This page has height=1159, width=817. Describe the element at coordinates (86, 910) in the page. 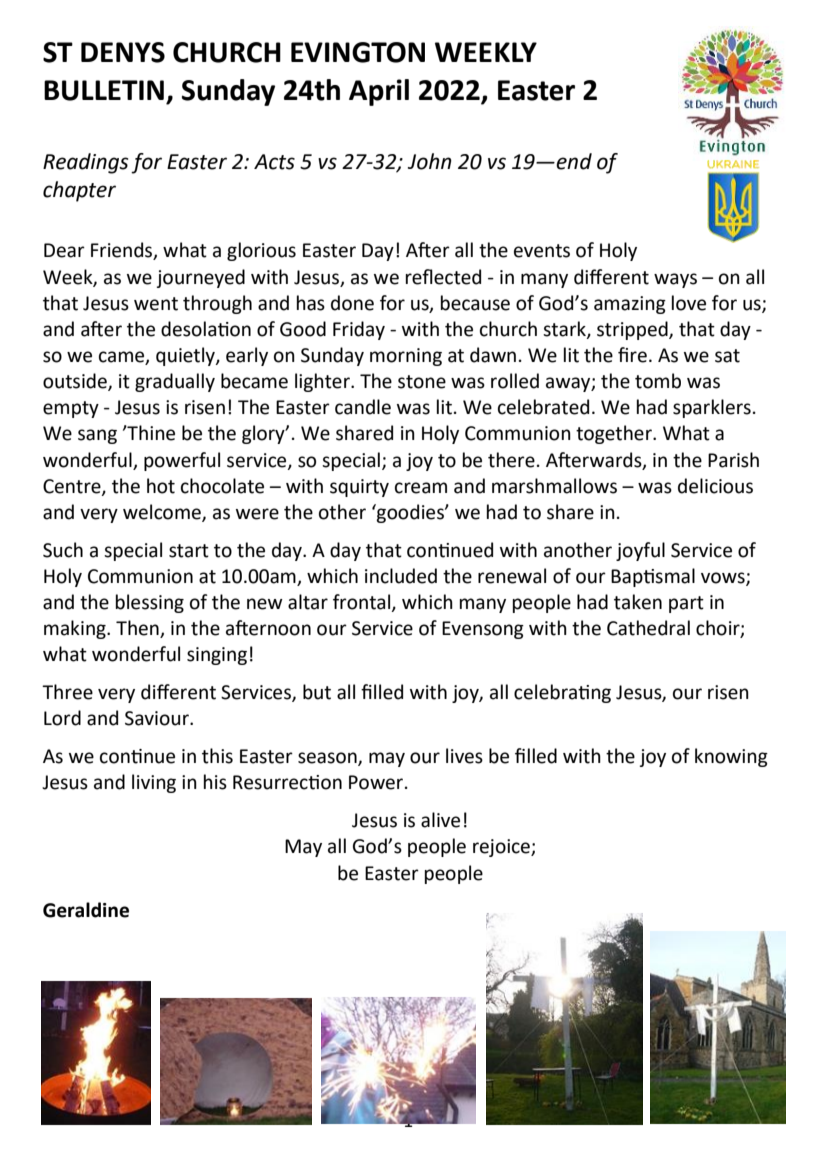

I see `Geraldine` at that location.
